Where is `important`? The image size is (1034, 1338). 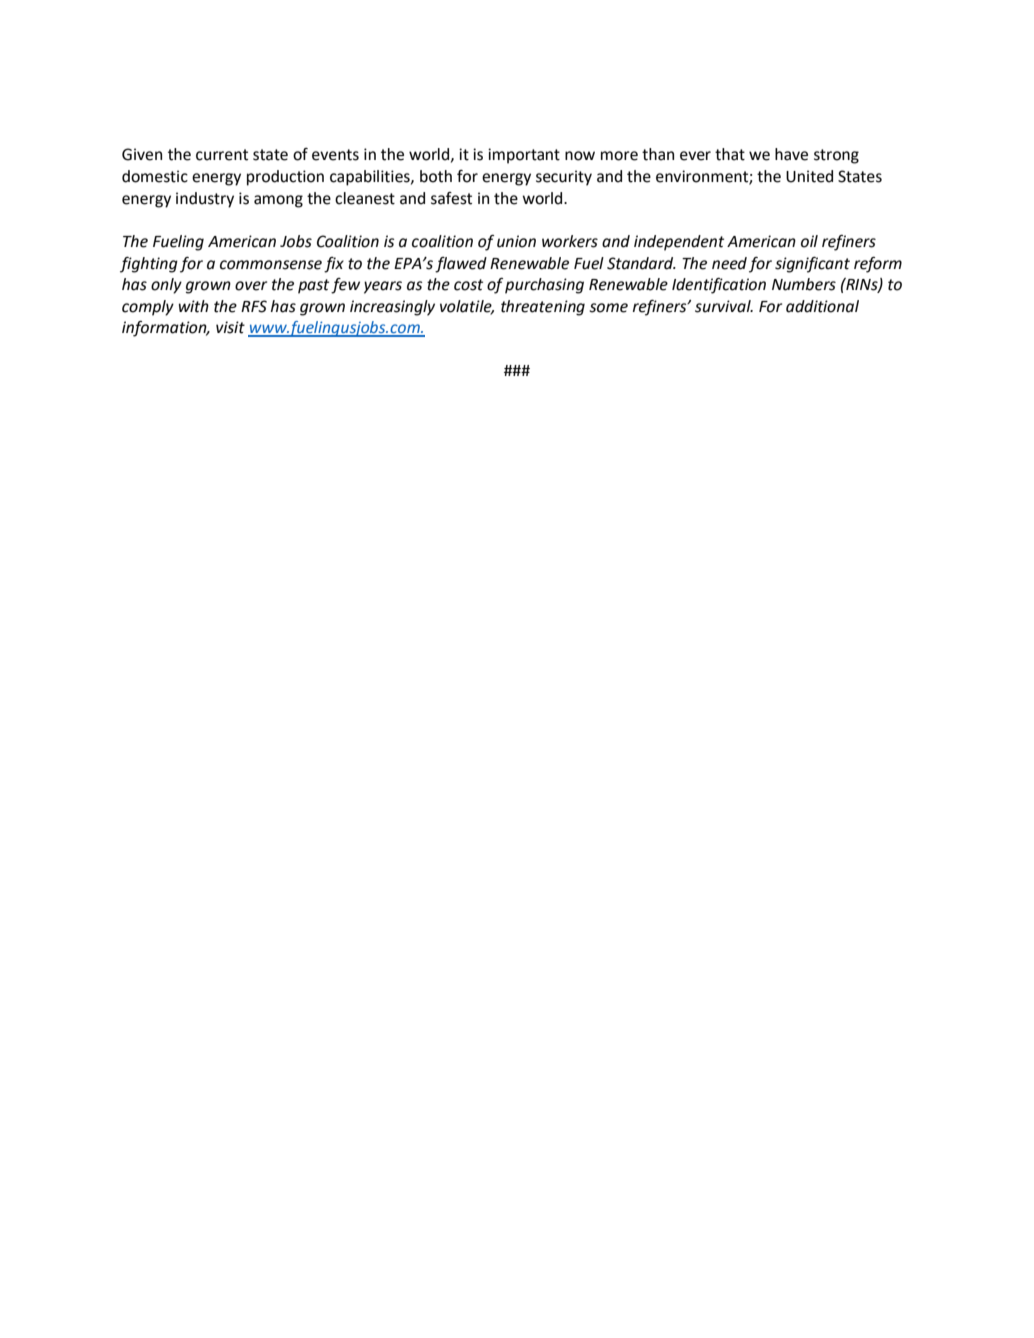 important is located at coordinates (524, 156).
